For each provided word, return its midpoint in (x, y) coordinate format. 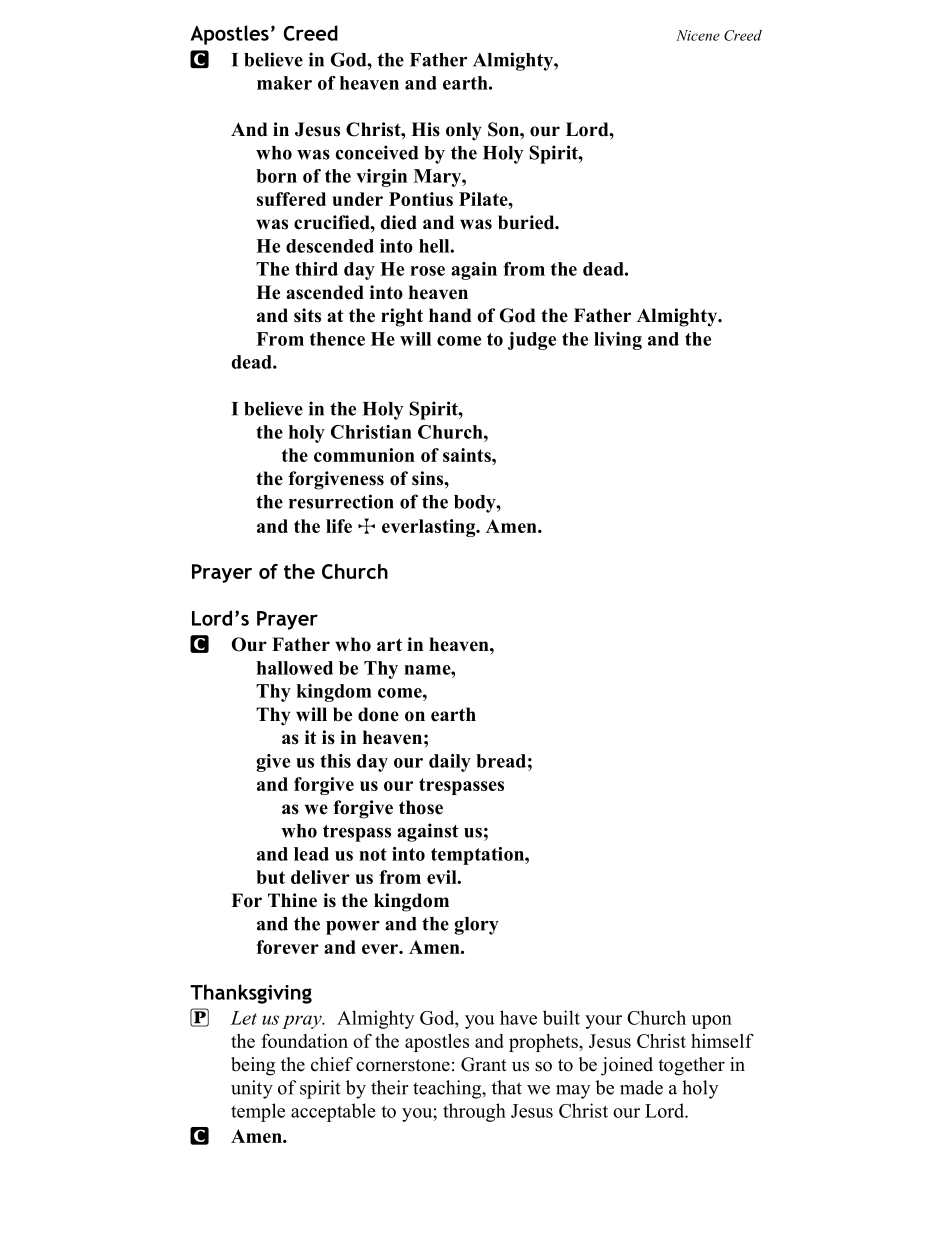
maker (284, 83)
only (464, 131)
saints (468, 455)
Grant (484, 1064)
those (421, 807)
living (618, 341)
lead (311, 854)
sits (307, 315)
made (641, 1087)
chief (332, 1064)
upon (712, 1022)
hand (450, 315)
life (339, 526)
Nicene (698, 35)
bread (501, 761)
